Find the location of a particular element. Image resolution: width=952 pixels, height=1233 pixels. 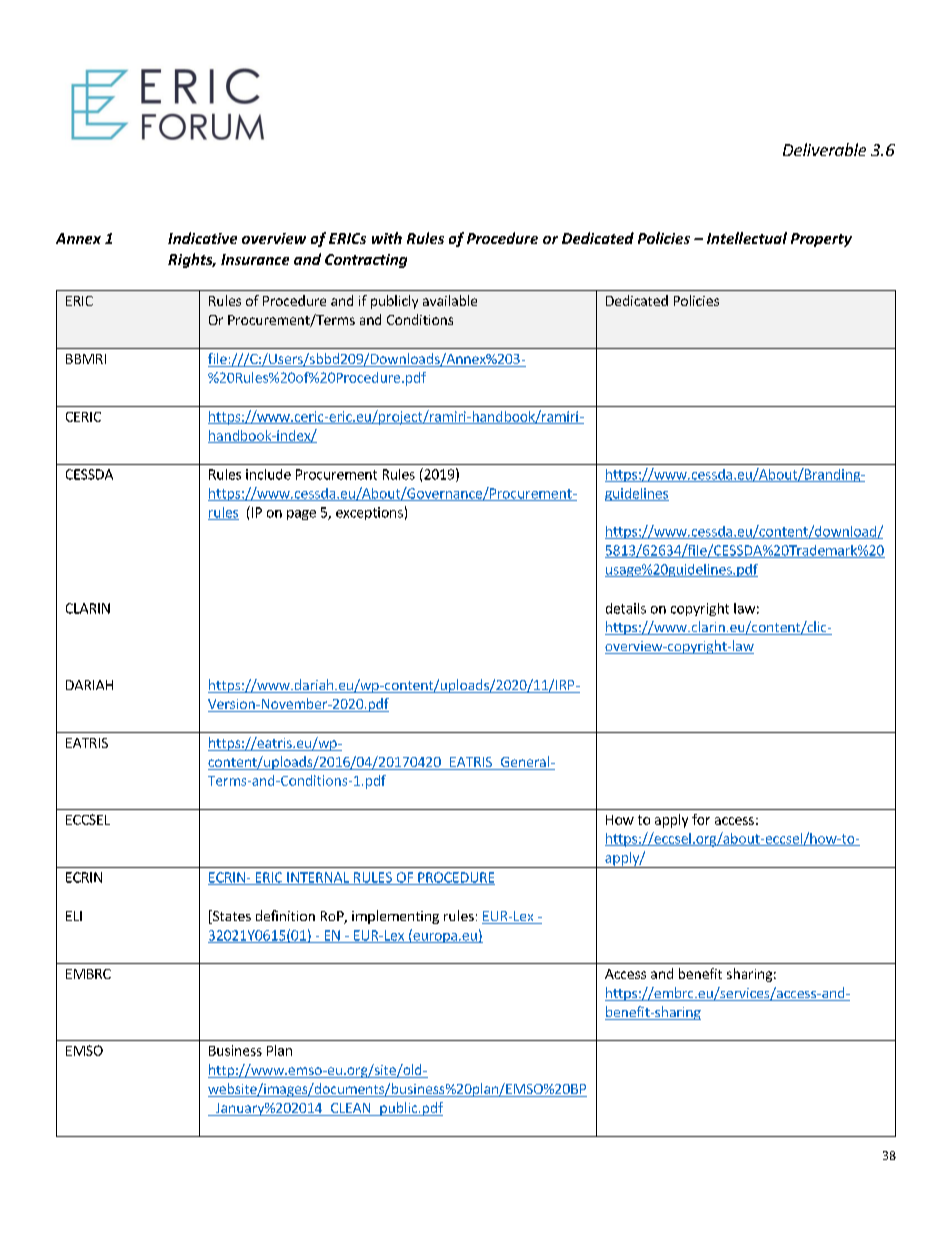

available is located at coordinates (450, 300).
